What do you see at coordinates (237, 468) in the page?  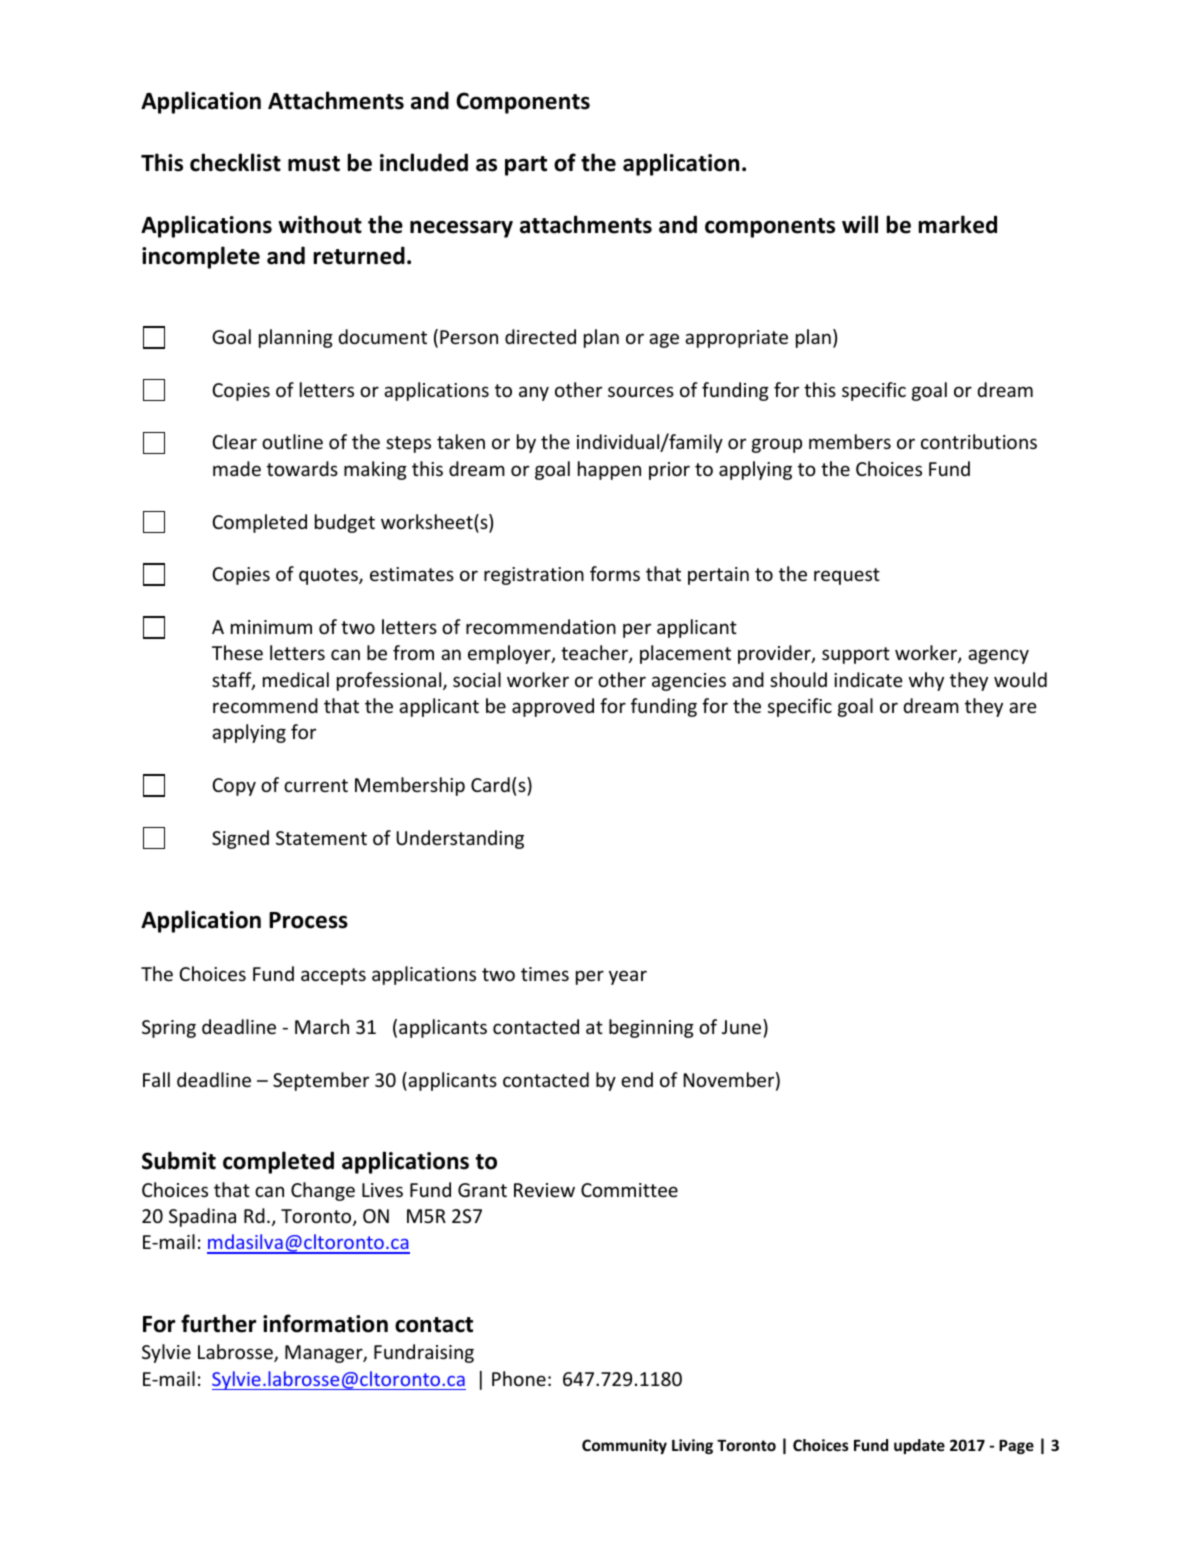 I see `made` at bounding box center [237, 468].
